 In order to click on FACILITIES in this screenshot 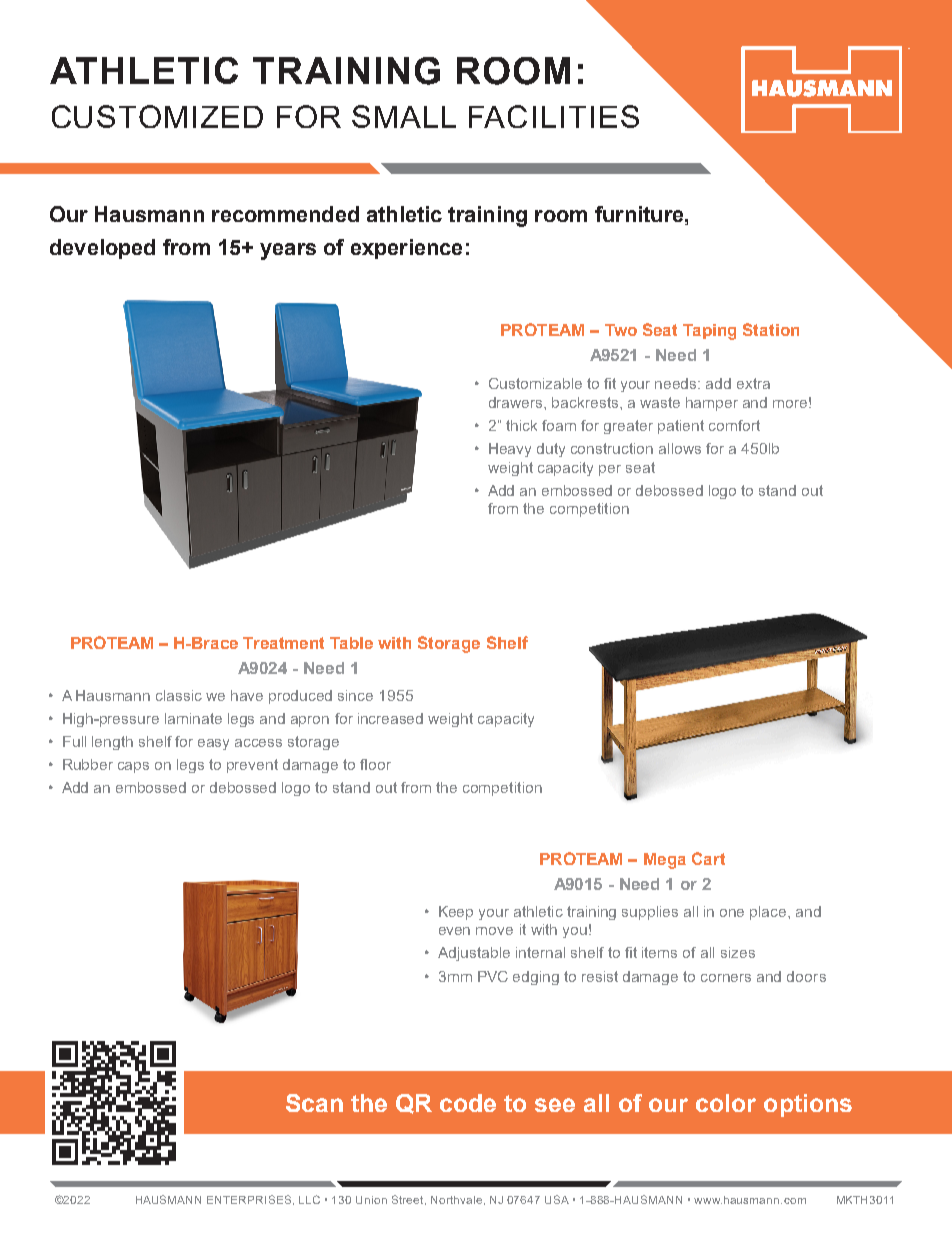, I will do `click(554, 116)`.
